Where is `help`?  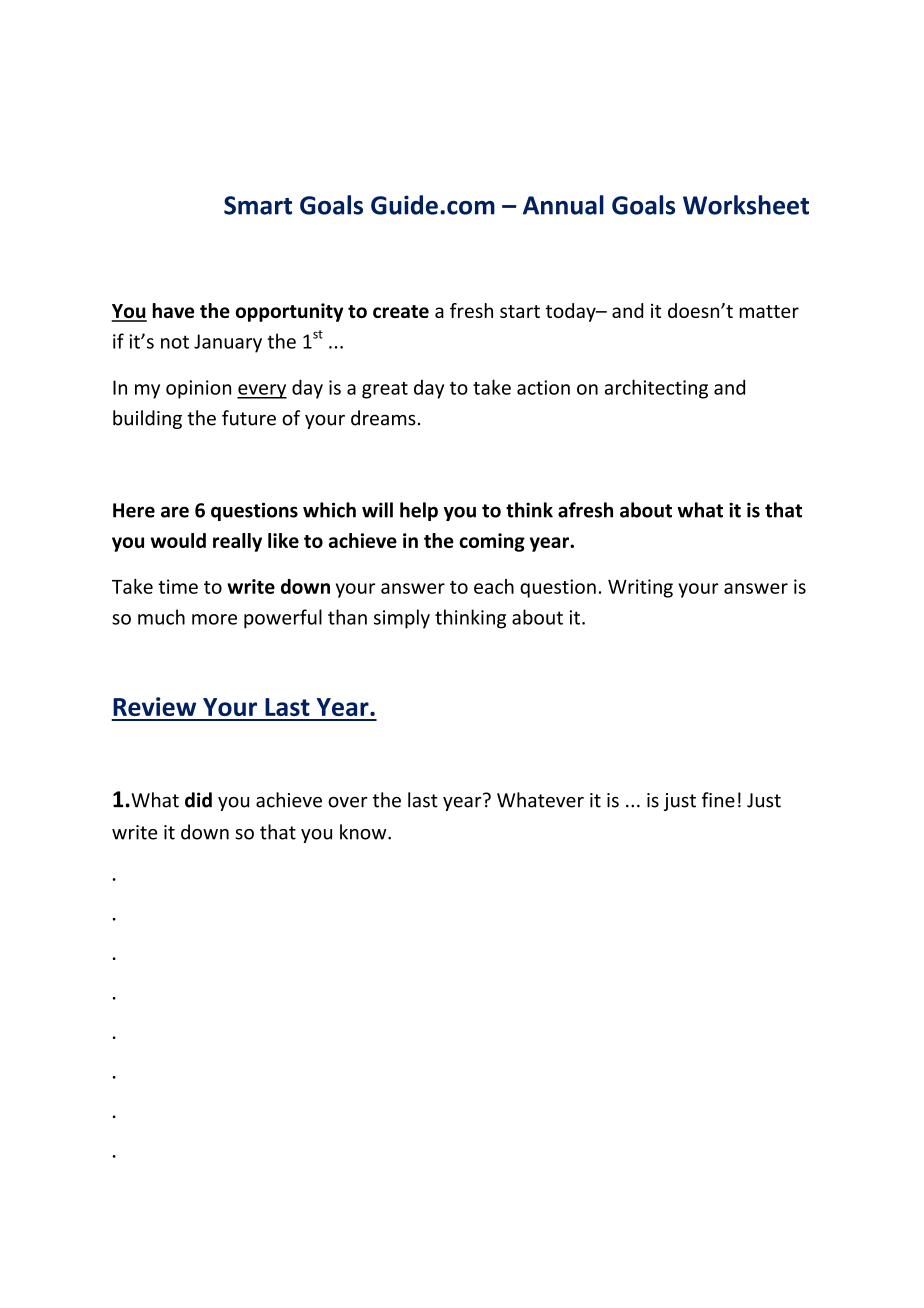 help is located at coordinates (419, 511).
